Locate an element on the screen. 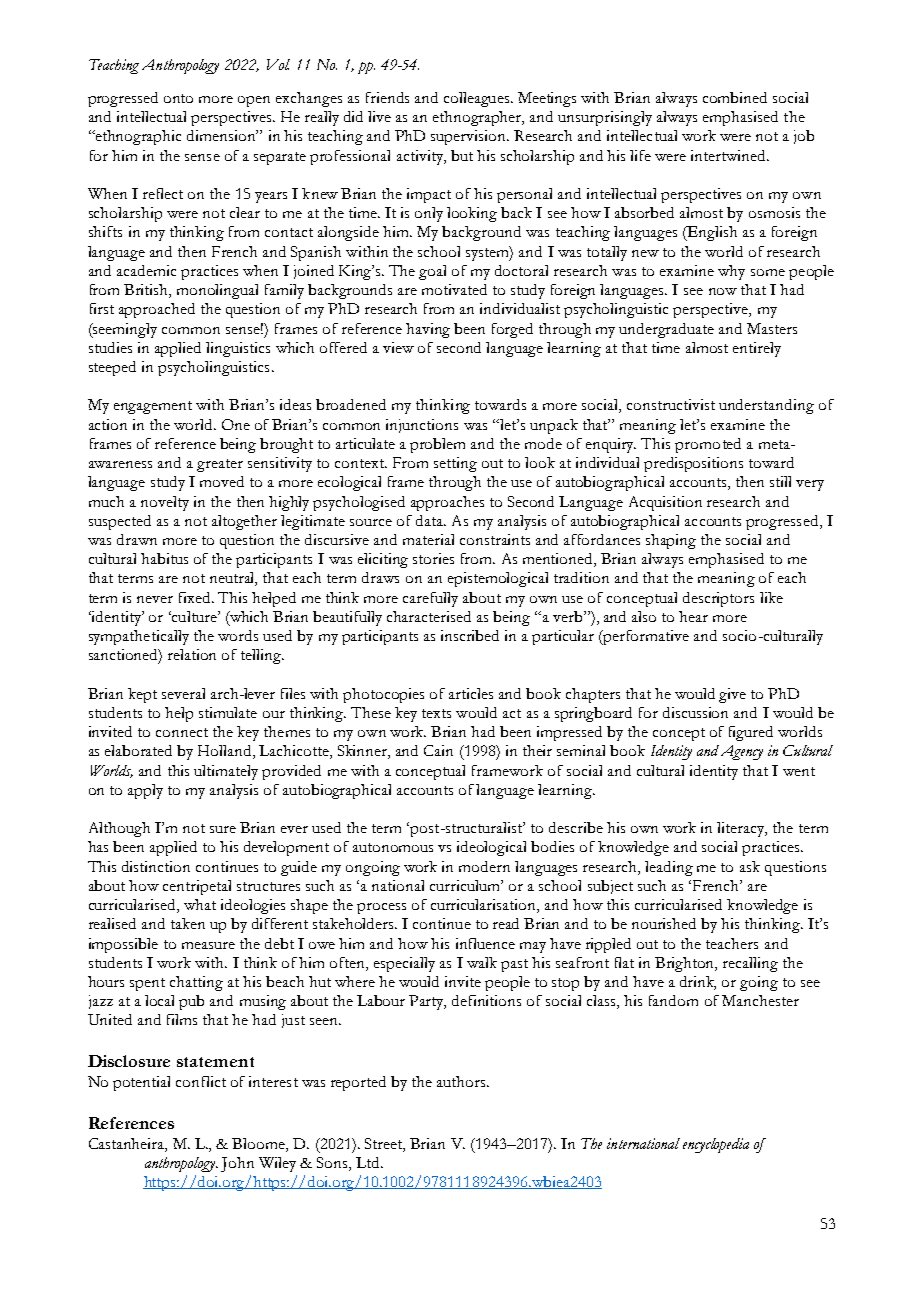  colleagues is located at coordinates (478, 99).
